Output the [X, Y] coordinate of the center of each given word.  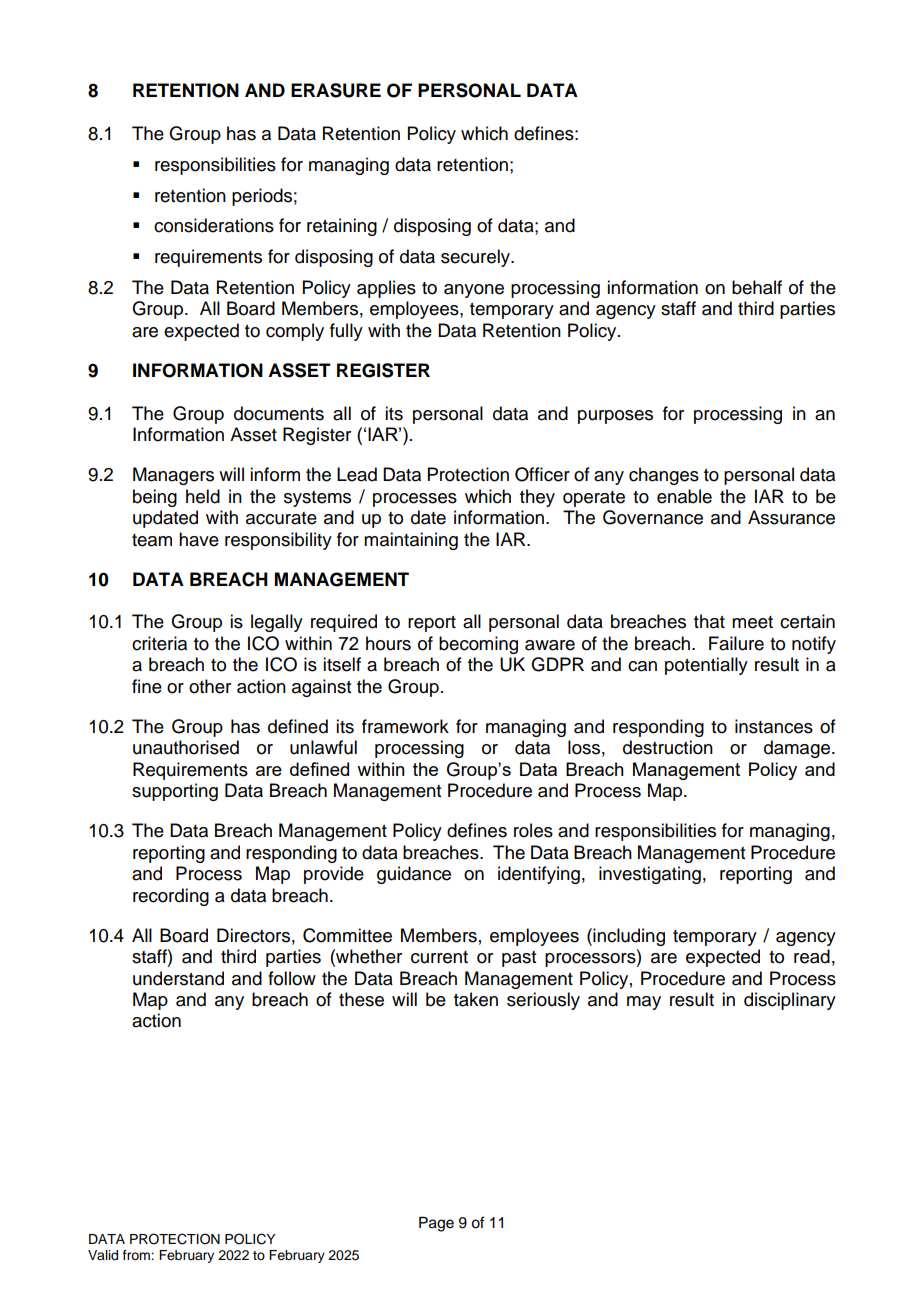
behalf [757, 287]
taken [476, 999]
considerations [214, 225]
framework [405, 726]
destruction [668, 747]
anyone [474, 291]
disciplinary [790, 1001]
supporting [175, 792]
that [709, 621]
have [199, 539]
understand [178, 978]
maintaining [411, 541]
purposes [615, 417]
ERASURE [336, 90]
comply [295, 332]
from [137, 1255]
